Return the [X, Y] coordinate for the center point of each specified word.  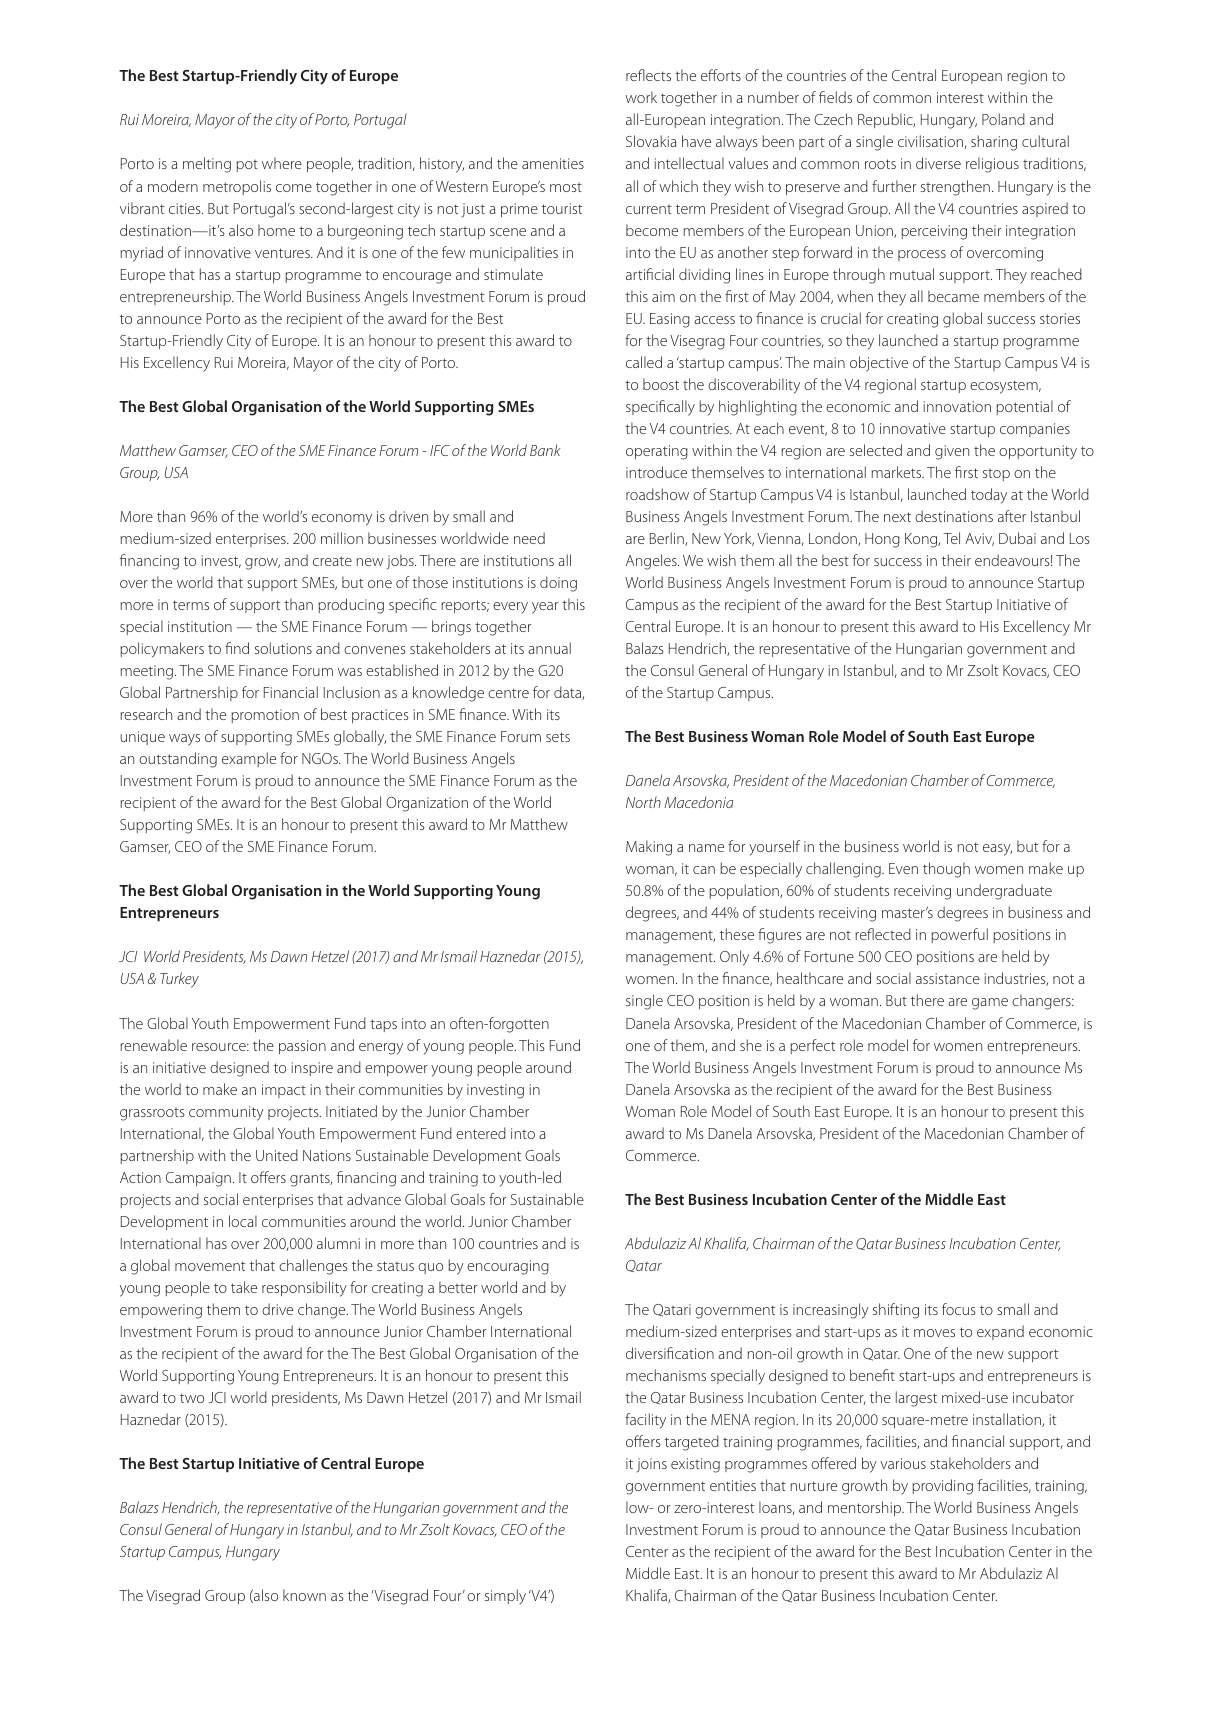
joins [652, 1465]
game [990, 1004]
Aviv [979, 539]
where [282, 163]
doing [558, 584]
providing [942, 1487]
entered [481, 1133]
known [304, 1595]
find [237, 648]
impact [284, 1091]
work [641, 97]
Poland [1003, 119]
